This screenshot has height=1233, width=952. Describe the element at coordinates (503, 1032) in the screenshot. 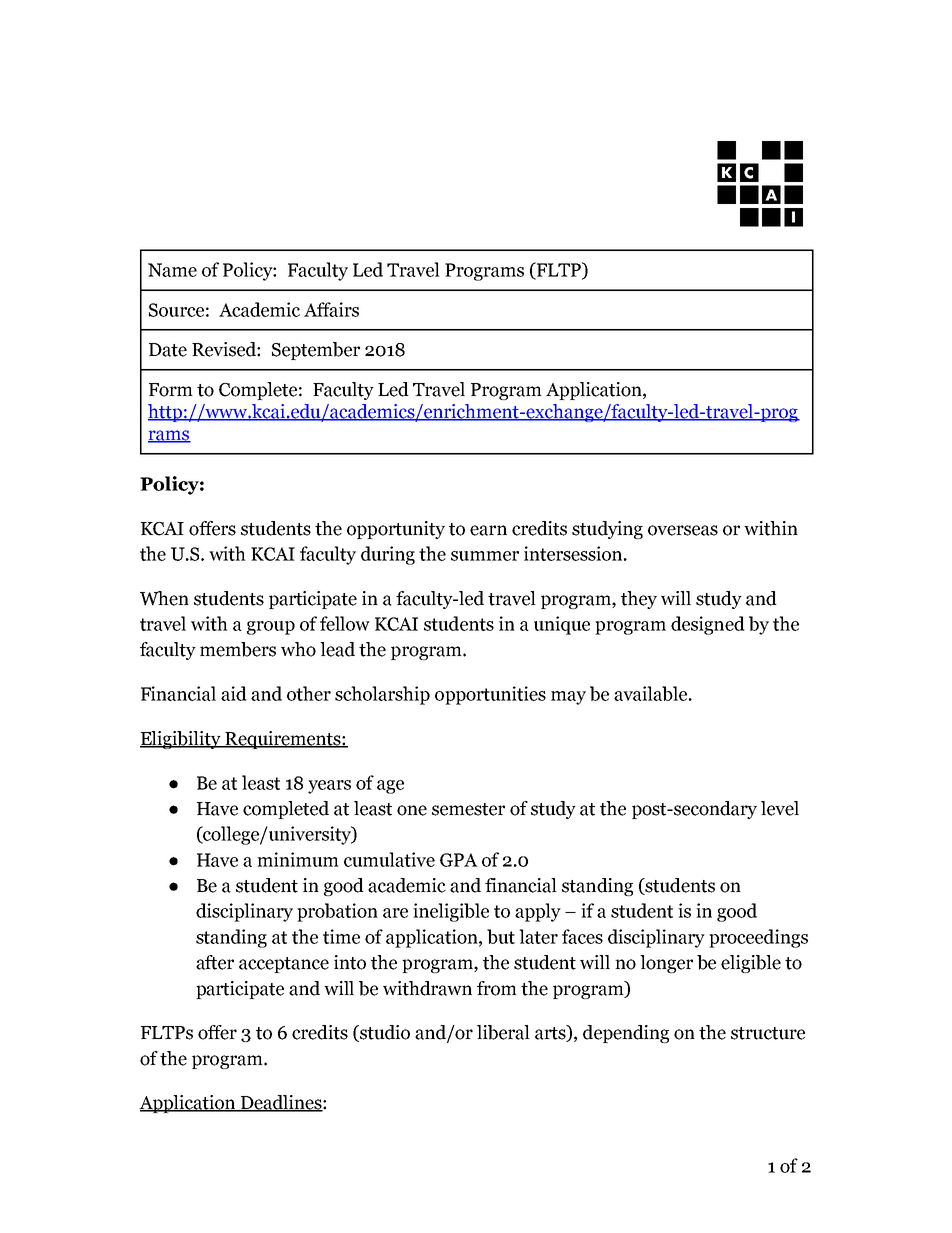

I see `liberal` at that location.
